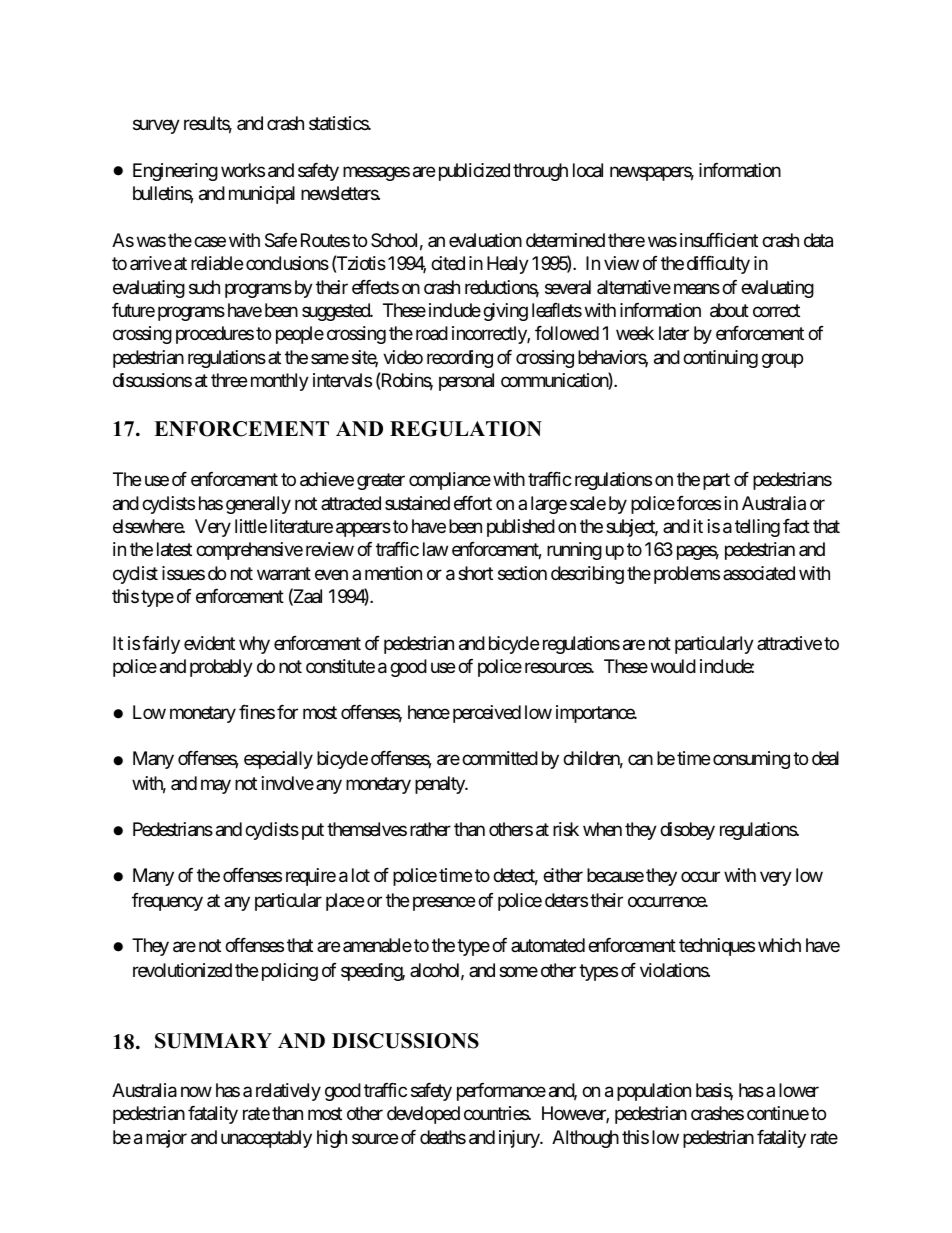 This screenshot has height=1233, width=952. What do you see at coordinates (500, 758) in the screenshot?
I see `committed` at bounding box center [500, 758].
